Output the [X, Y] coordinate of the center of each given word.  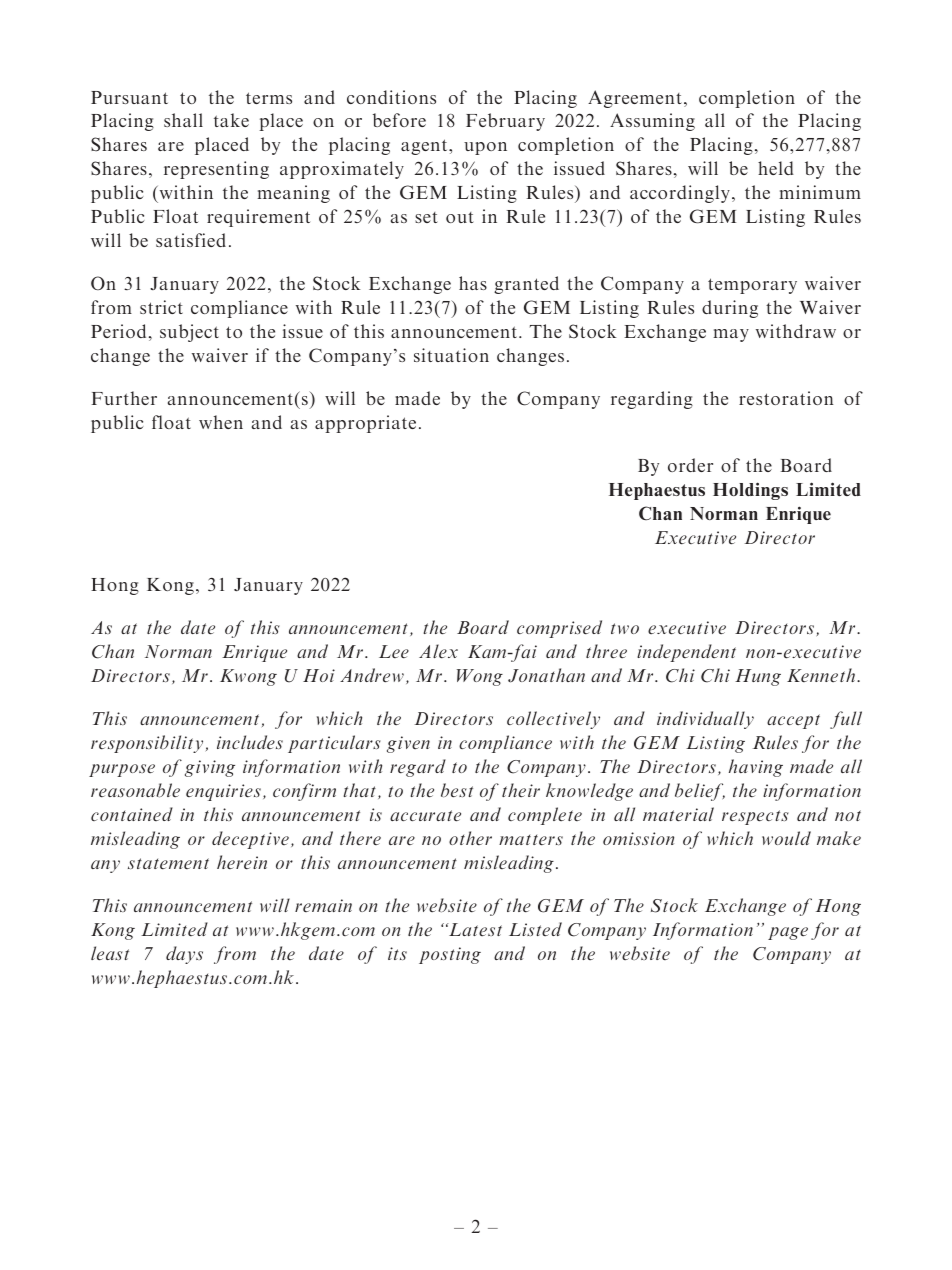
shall [183, 120]
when [221, 422]
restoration [786, 398]
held [776, 168]
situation [451, 355]
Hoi [319, 675]
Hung [758, 677]
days [184, 955]
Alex [438, 651]
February [505, 122]
